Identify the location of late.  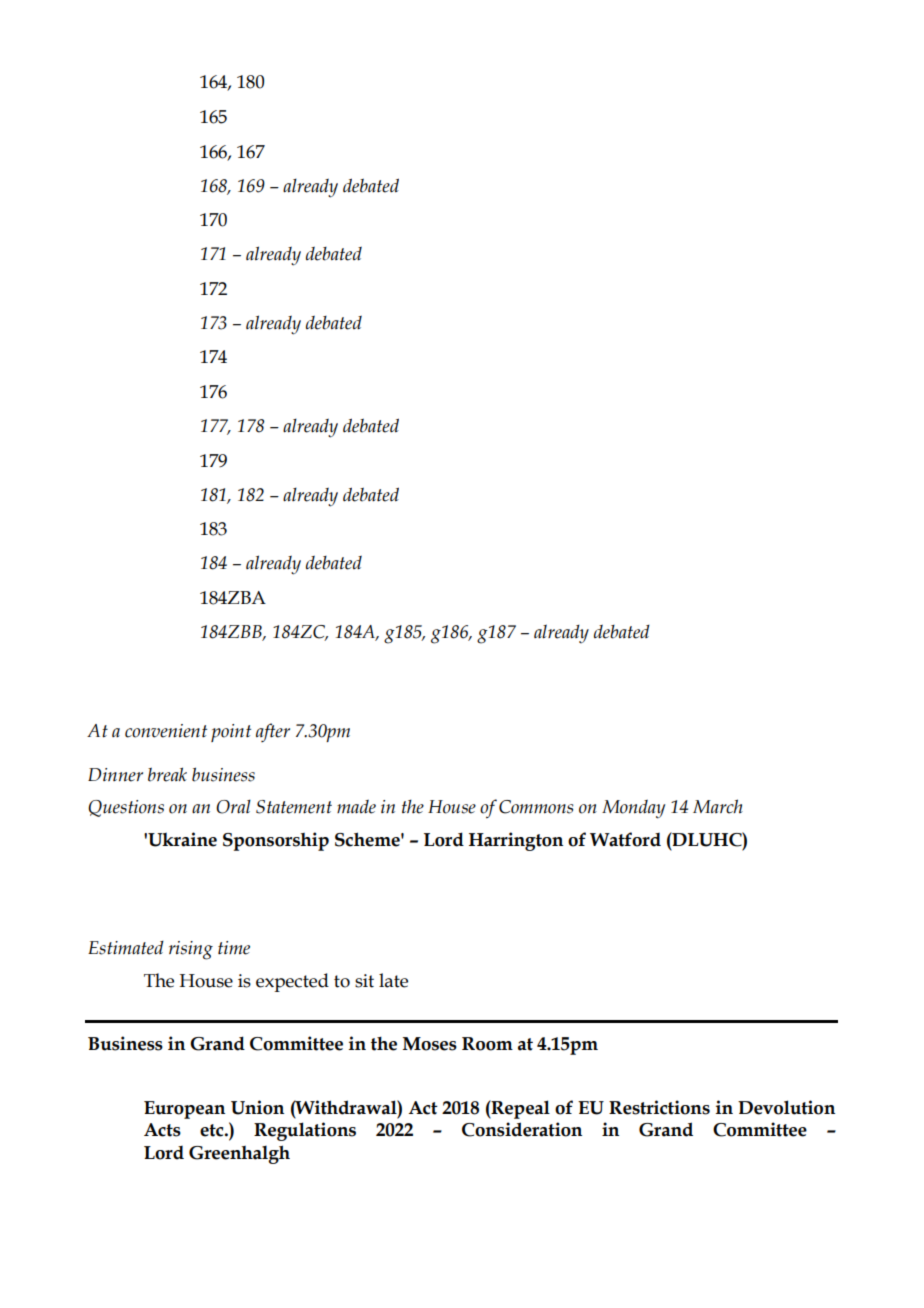
(393, 980).
